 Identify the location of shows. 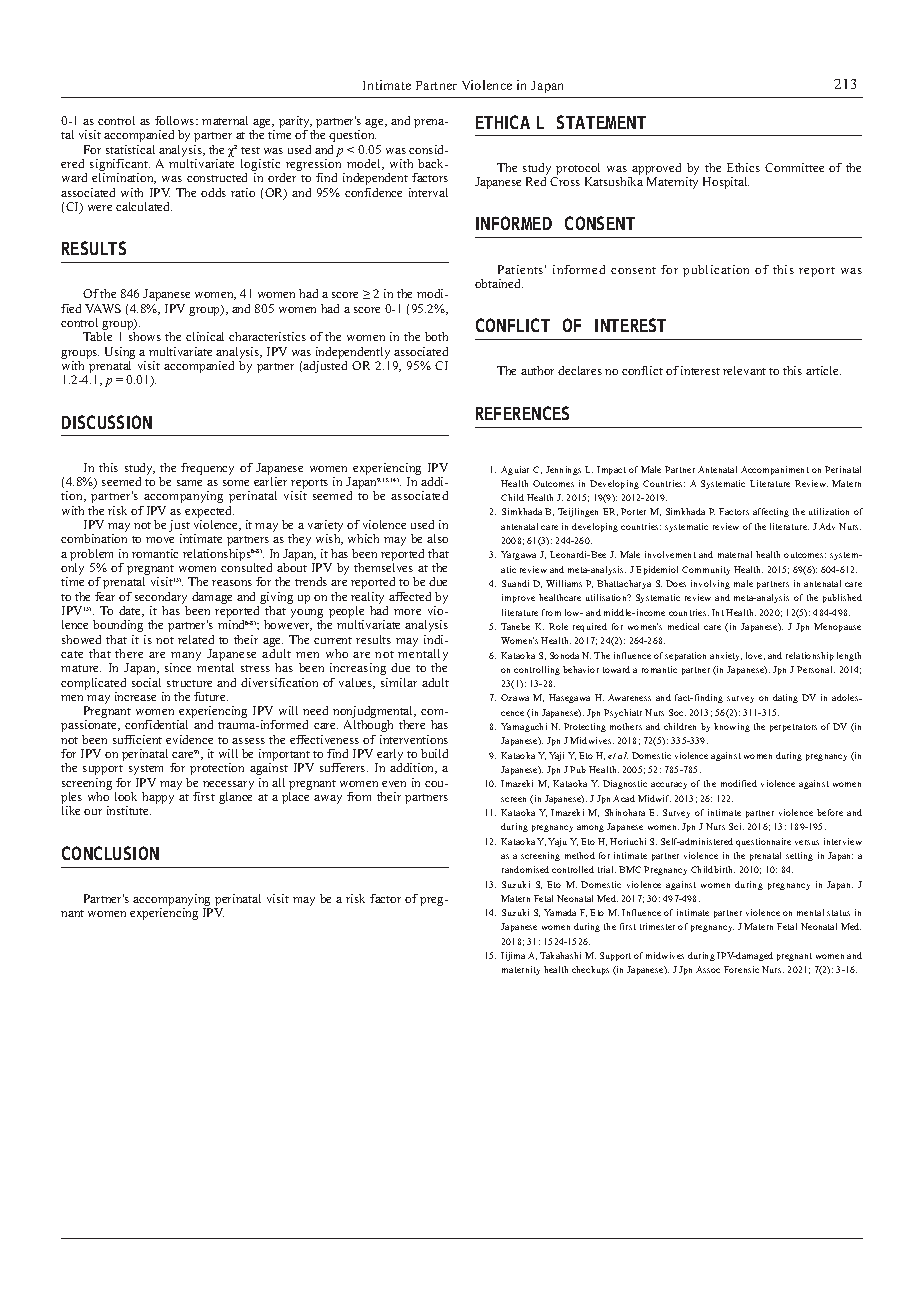
(145, 336).
